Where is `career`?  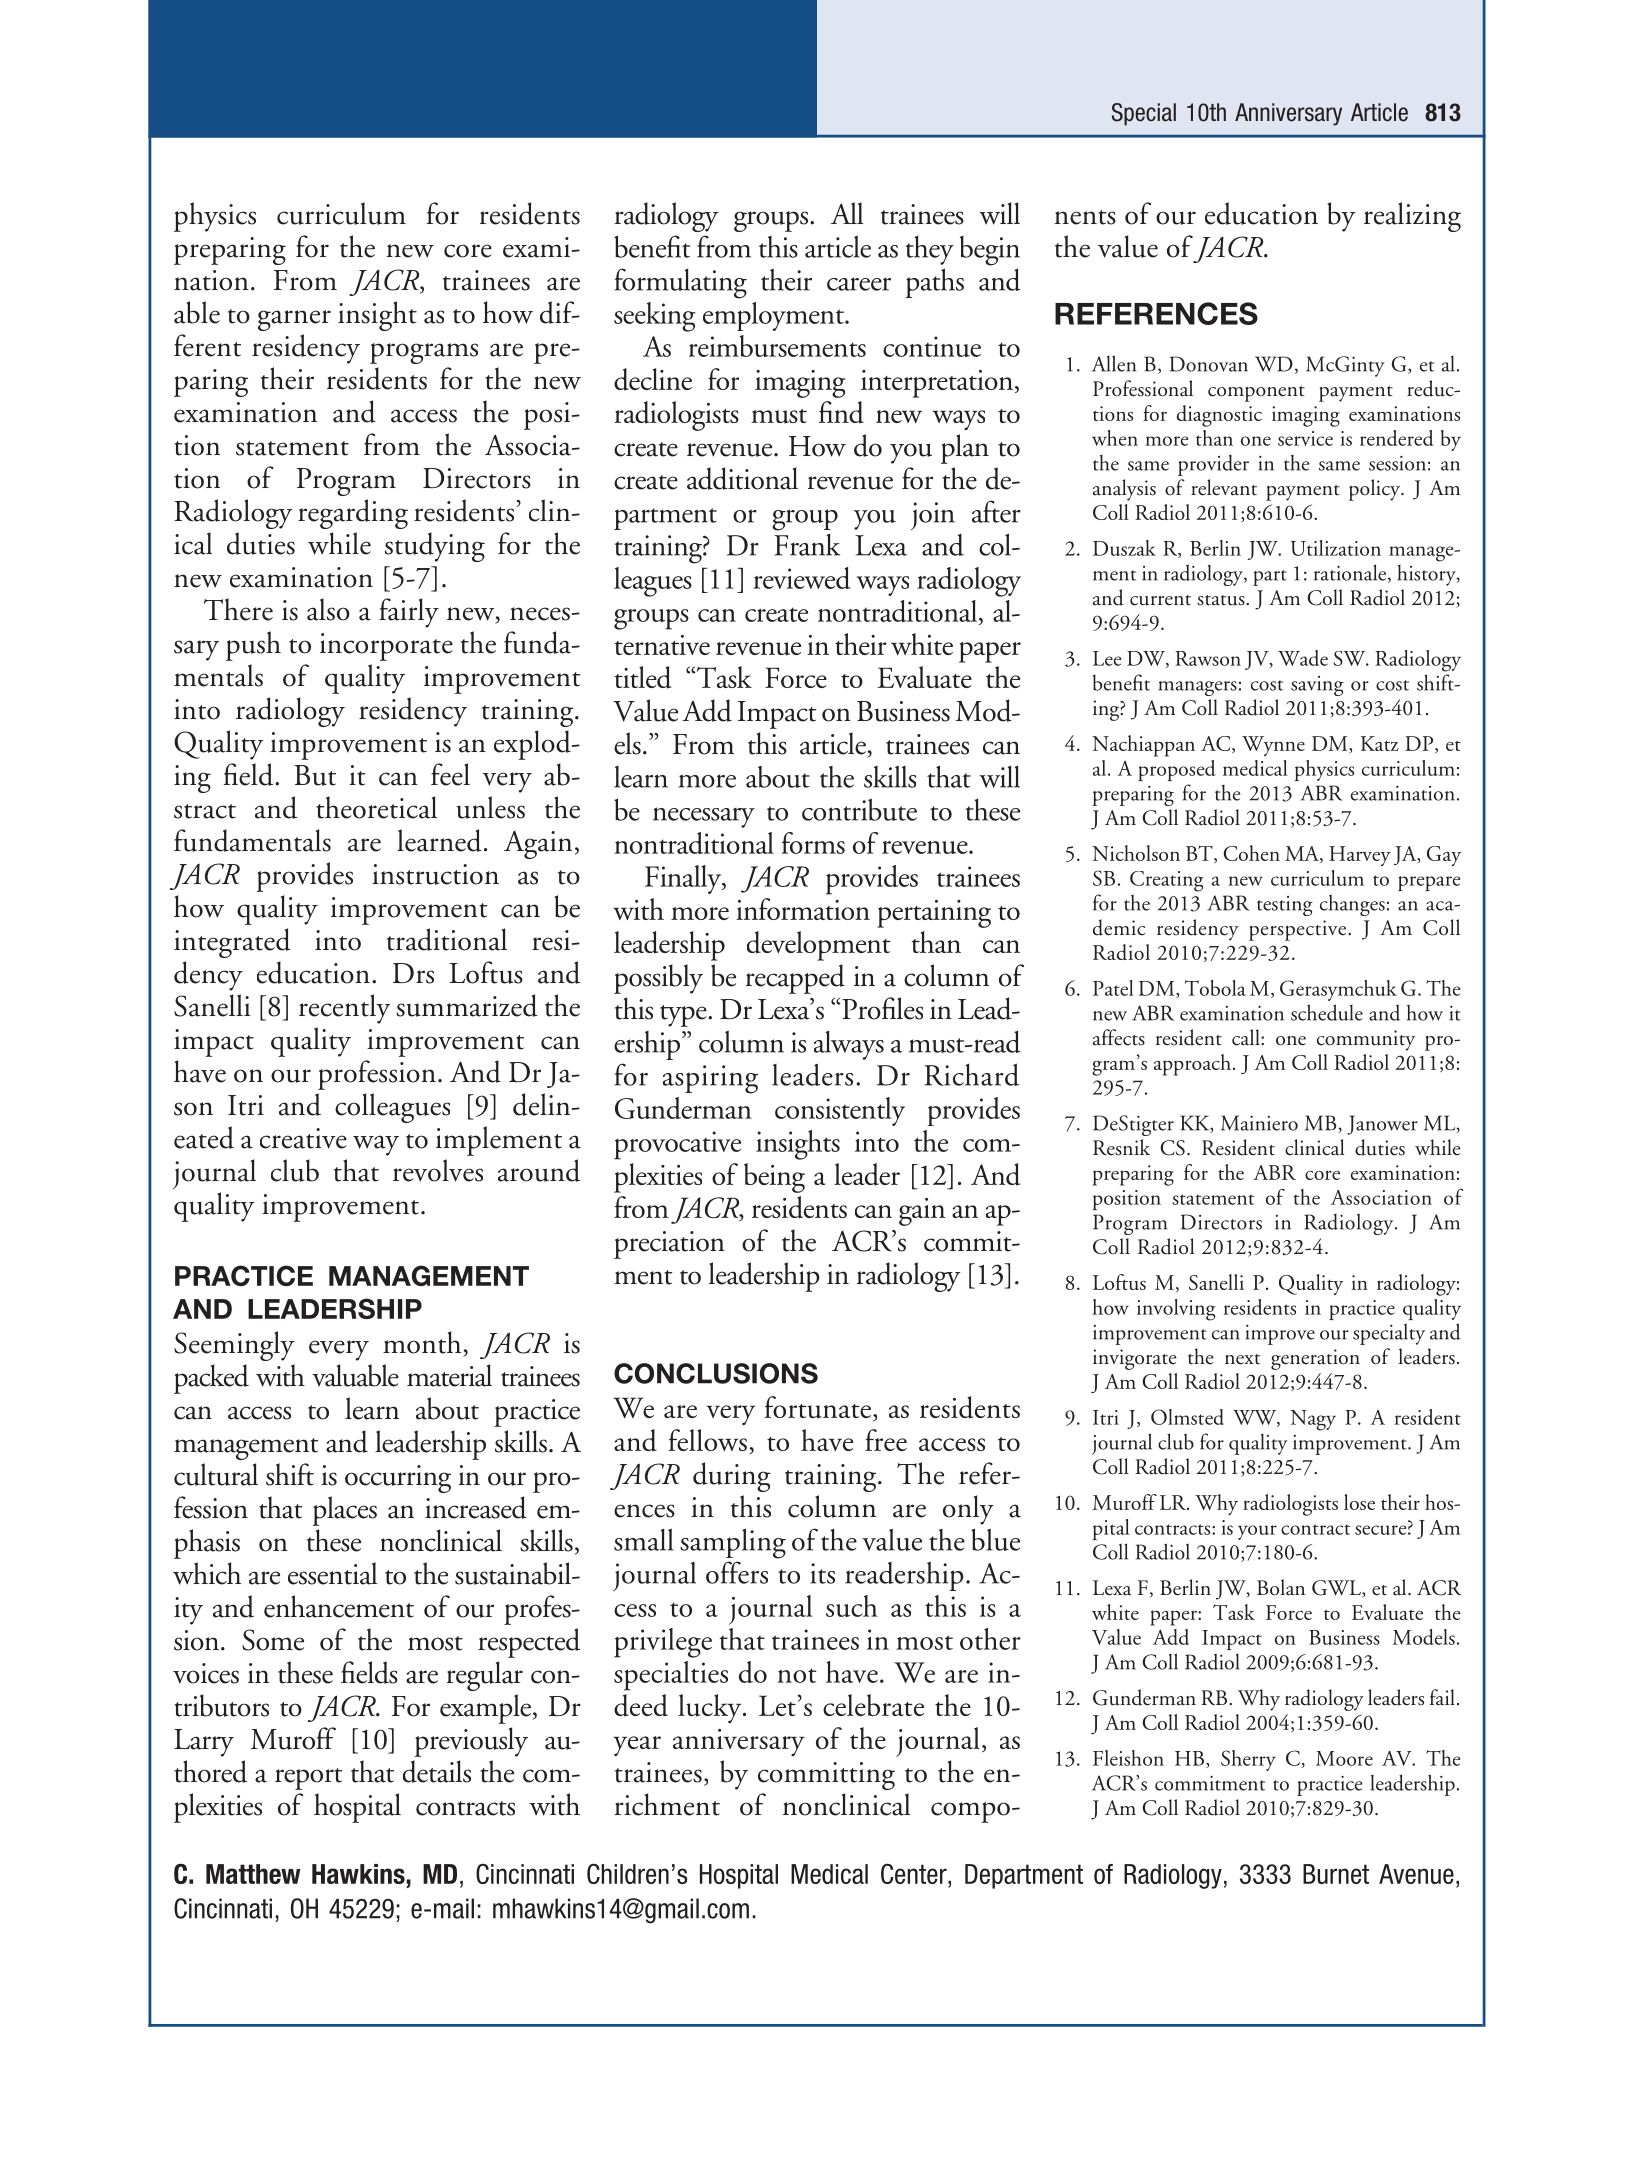
career is located at coordinates (859, 284).
